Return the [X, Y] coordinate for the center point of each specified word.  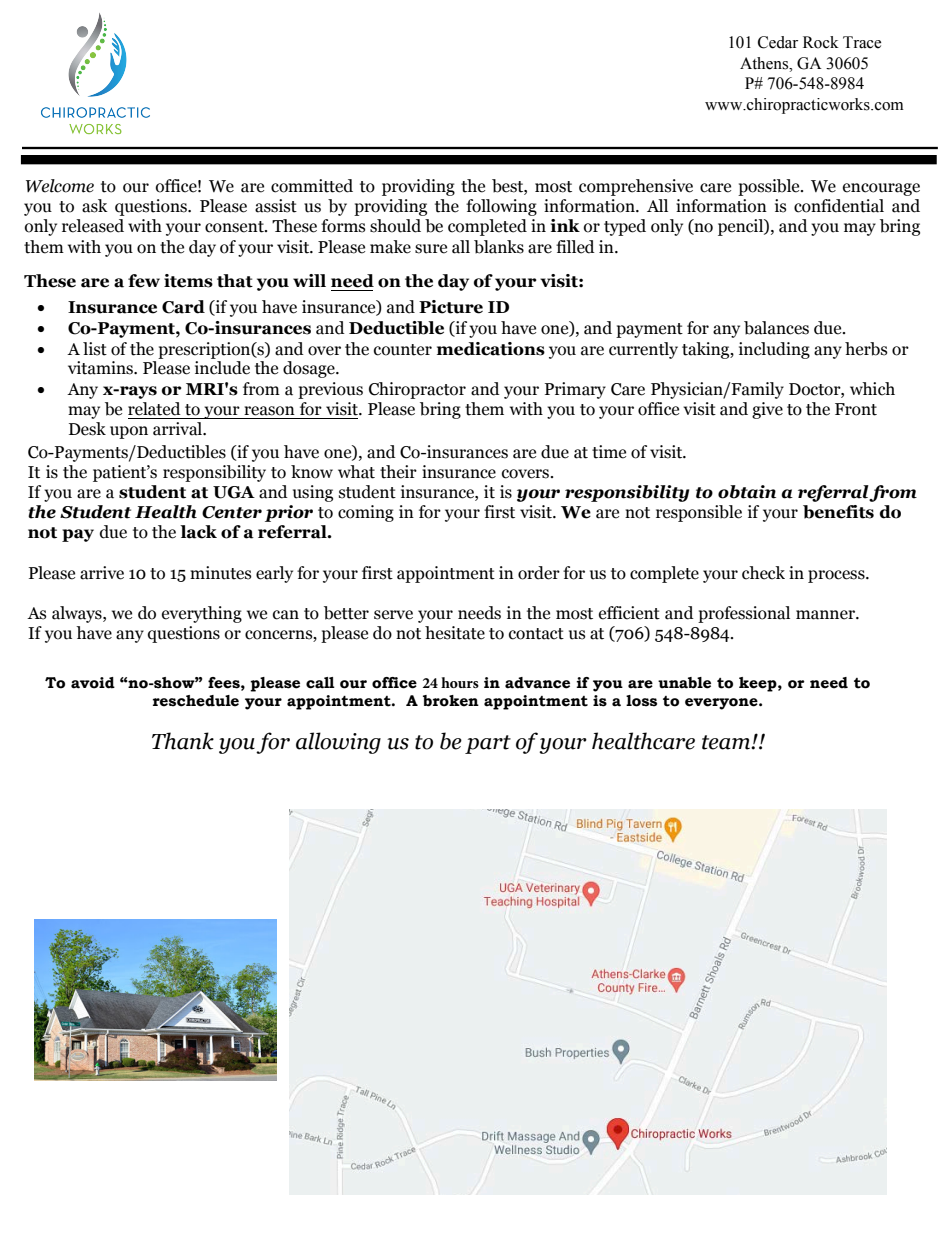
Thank [183, 741]
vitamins [101, 368]
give [767, 410]
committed [312, 186]
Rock [821, 42]
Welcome [60, 186]
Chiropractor [417, 390]
